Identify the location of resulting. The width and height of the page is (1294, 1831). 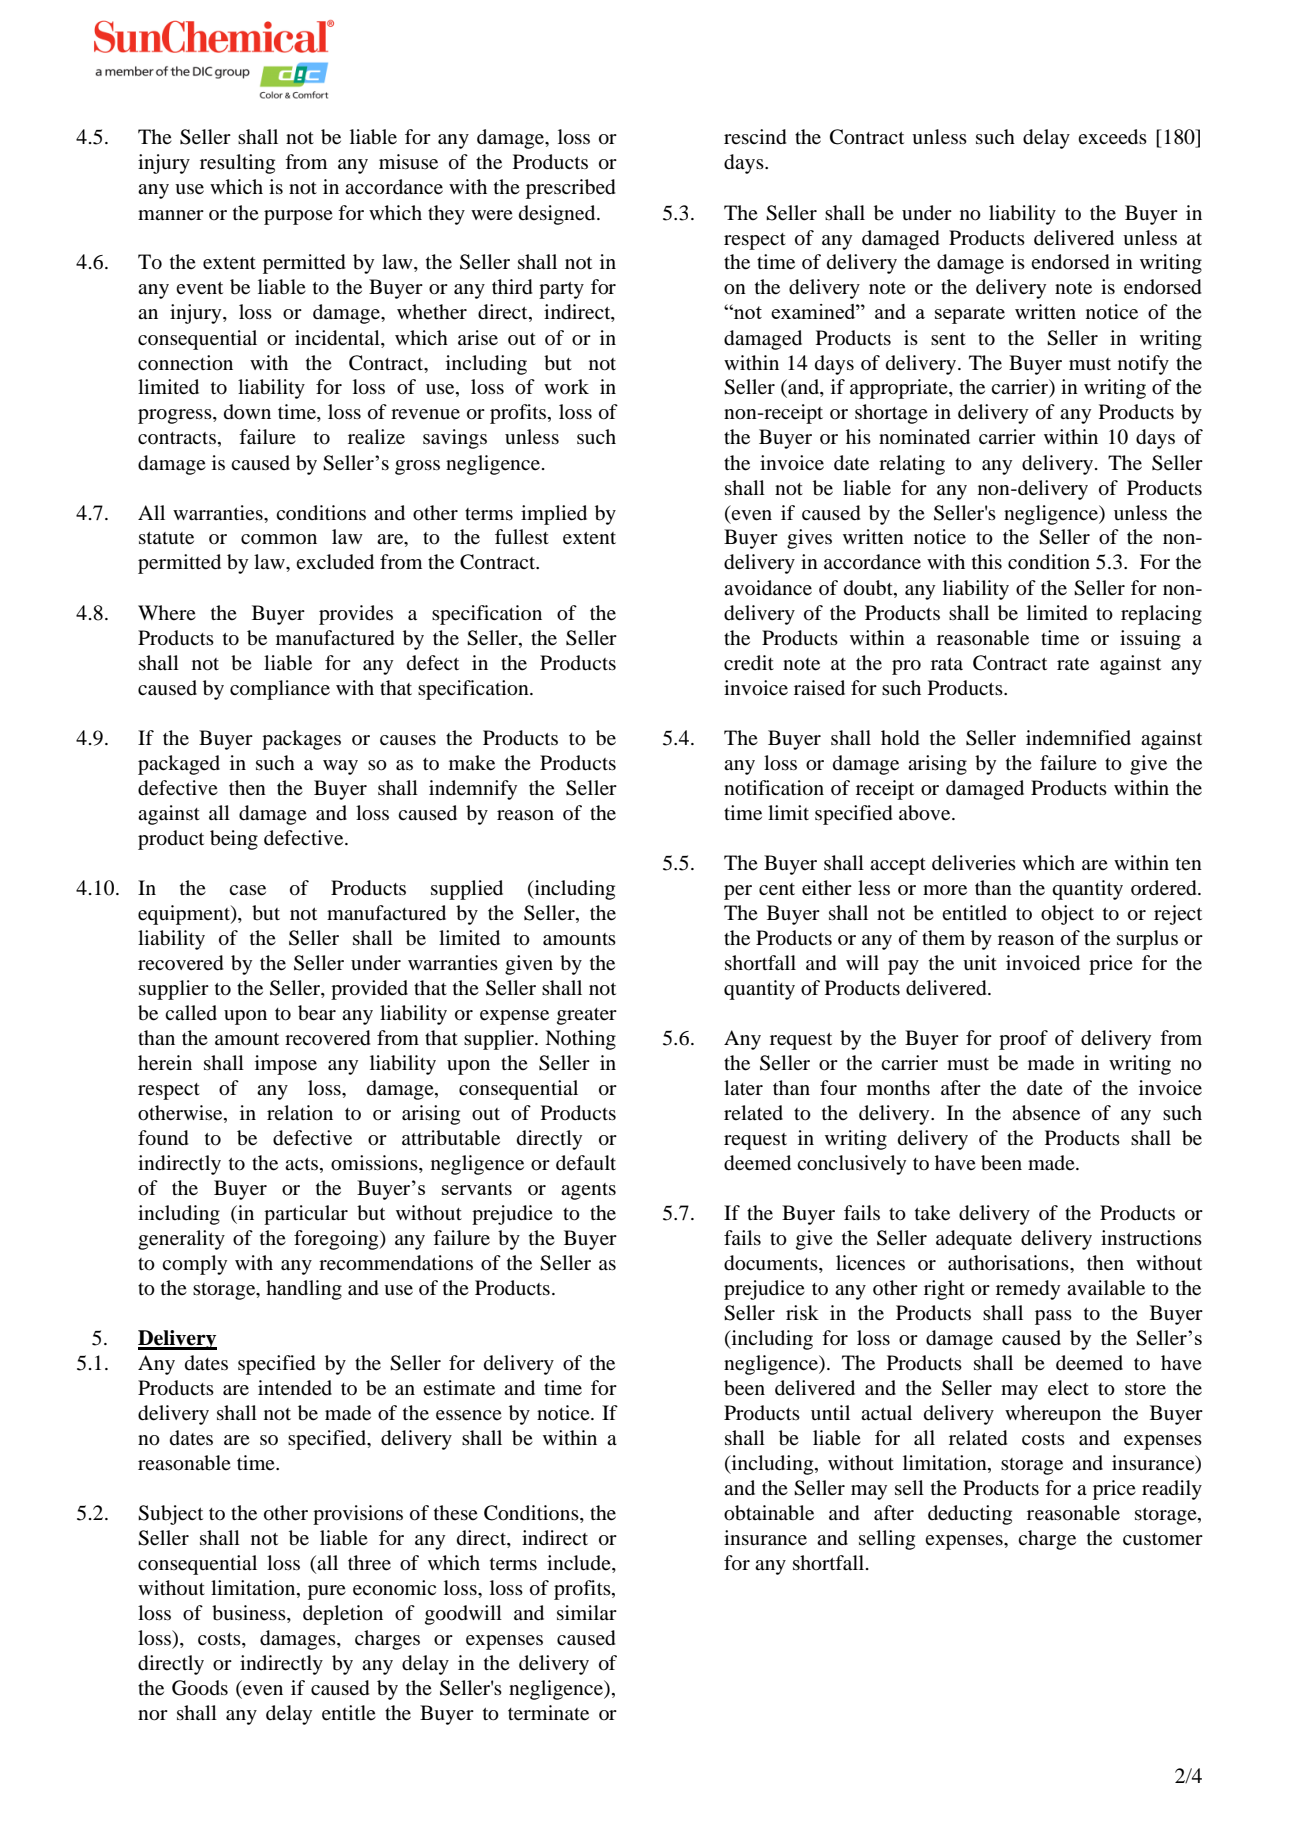
(237, 164).
